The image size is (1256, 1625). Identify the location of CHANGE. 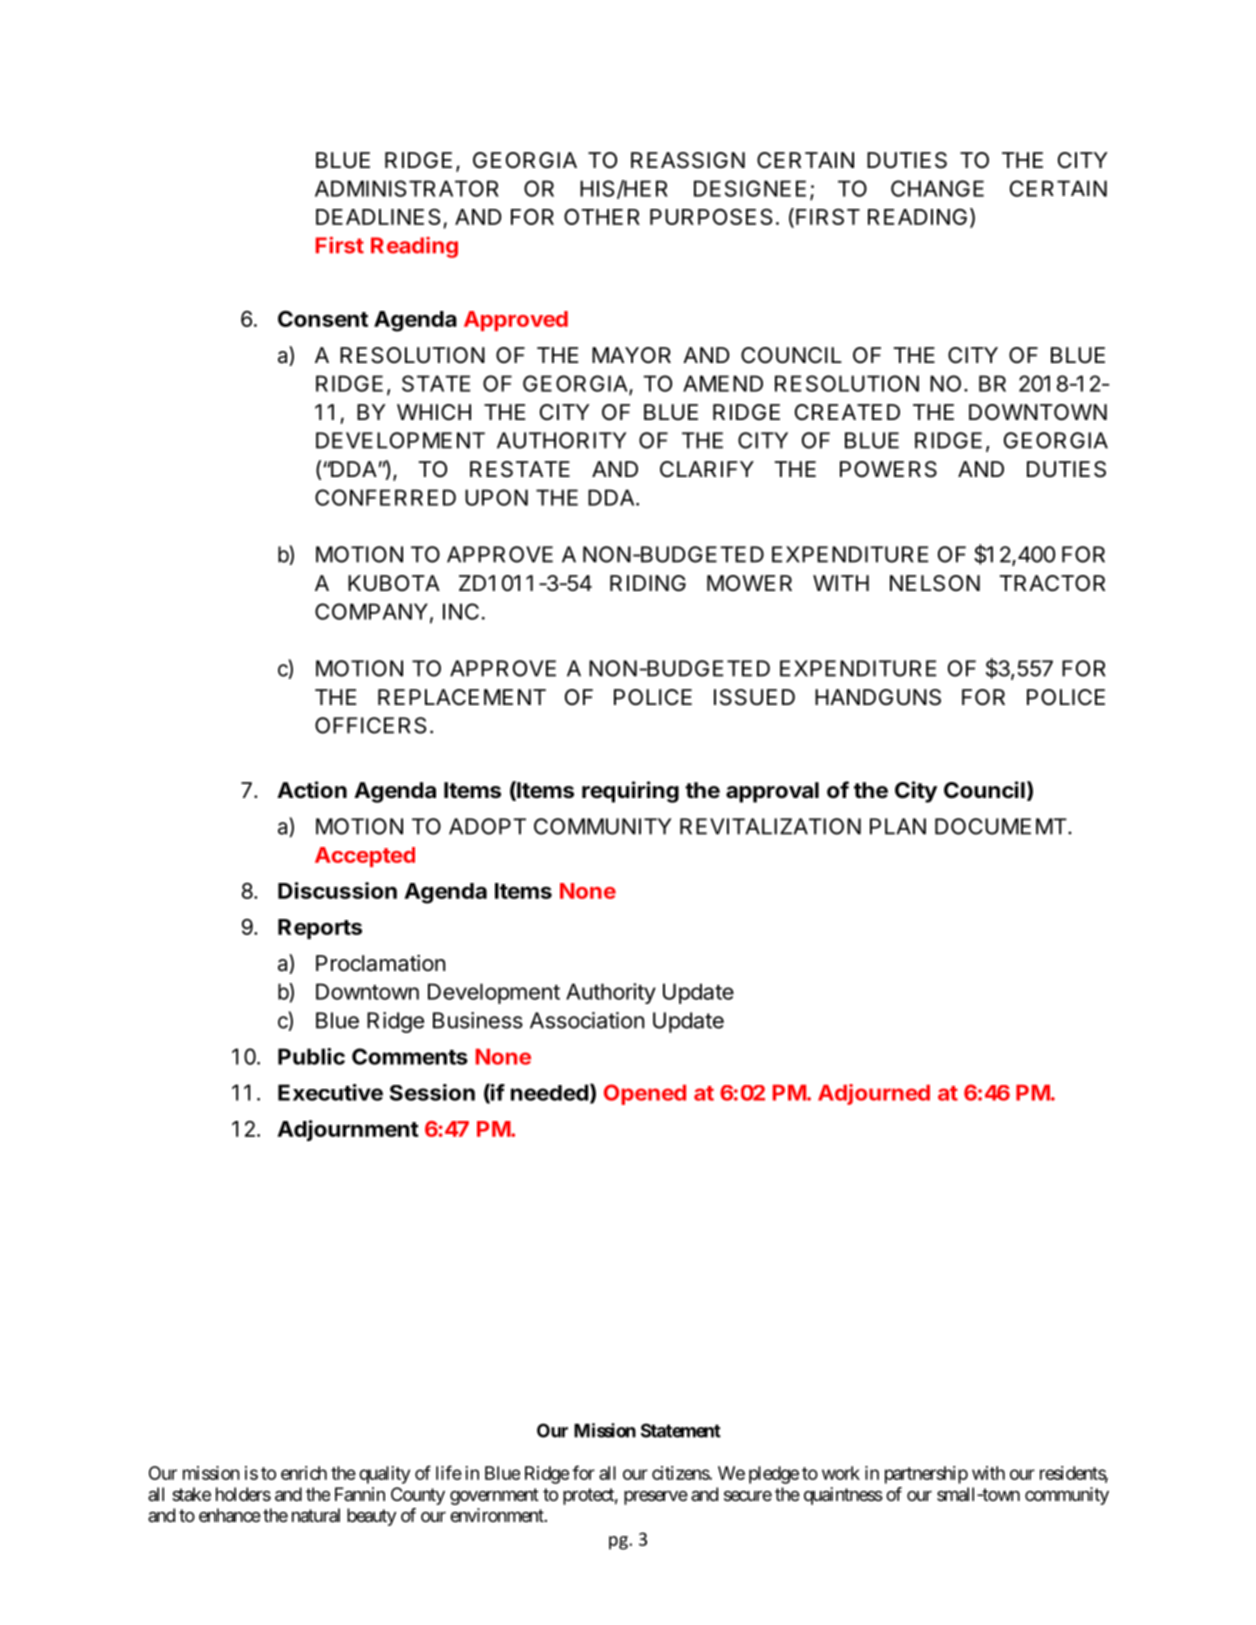
(937, 188).
